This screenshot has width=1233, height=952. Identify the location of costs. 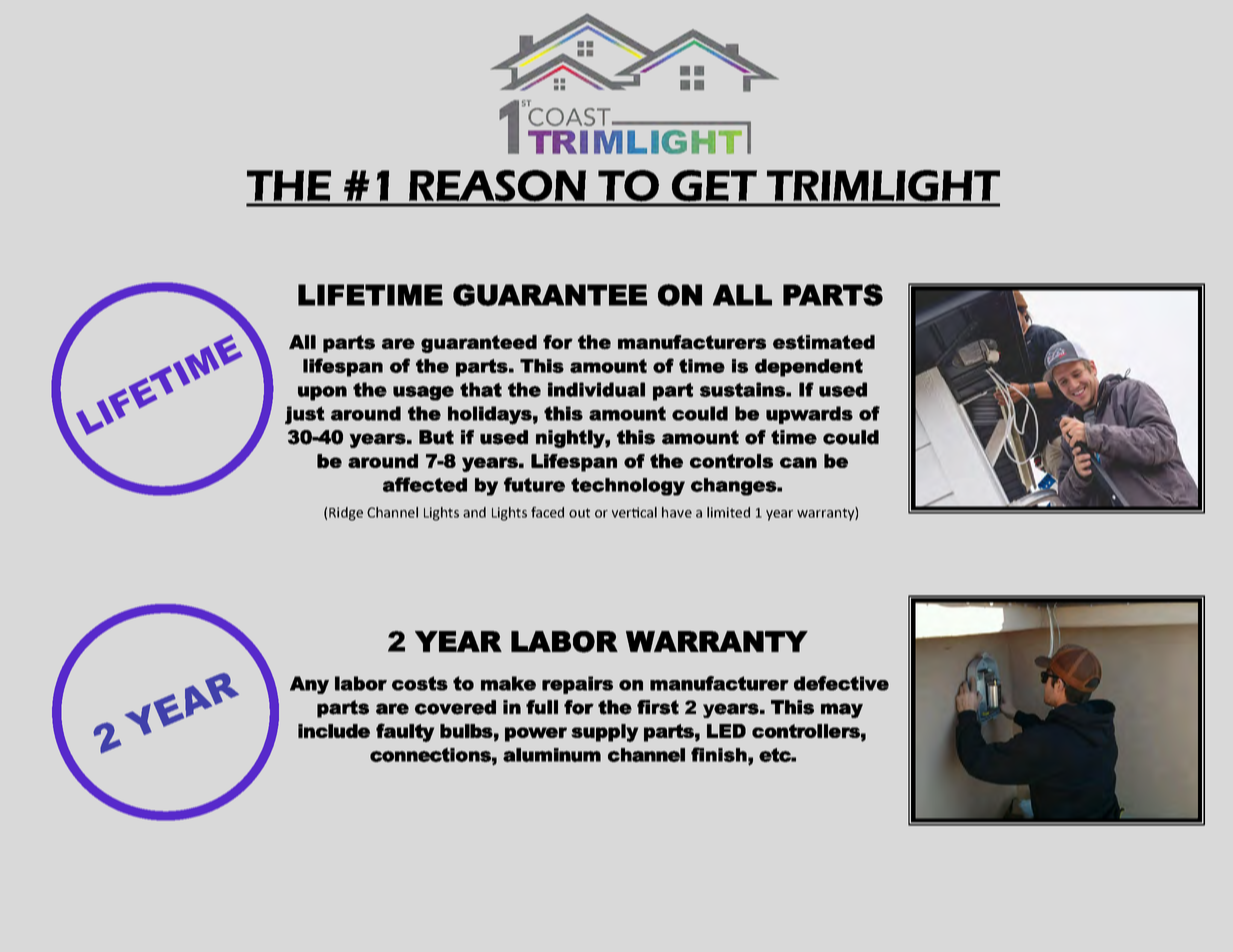
(420, 683).
